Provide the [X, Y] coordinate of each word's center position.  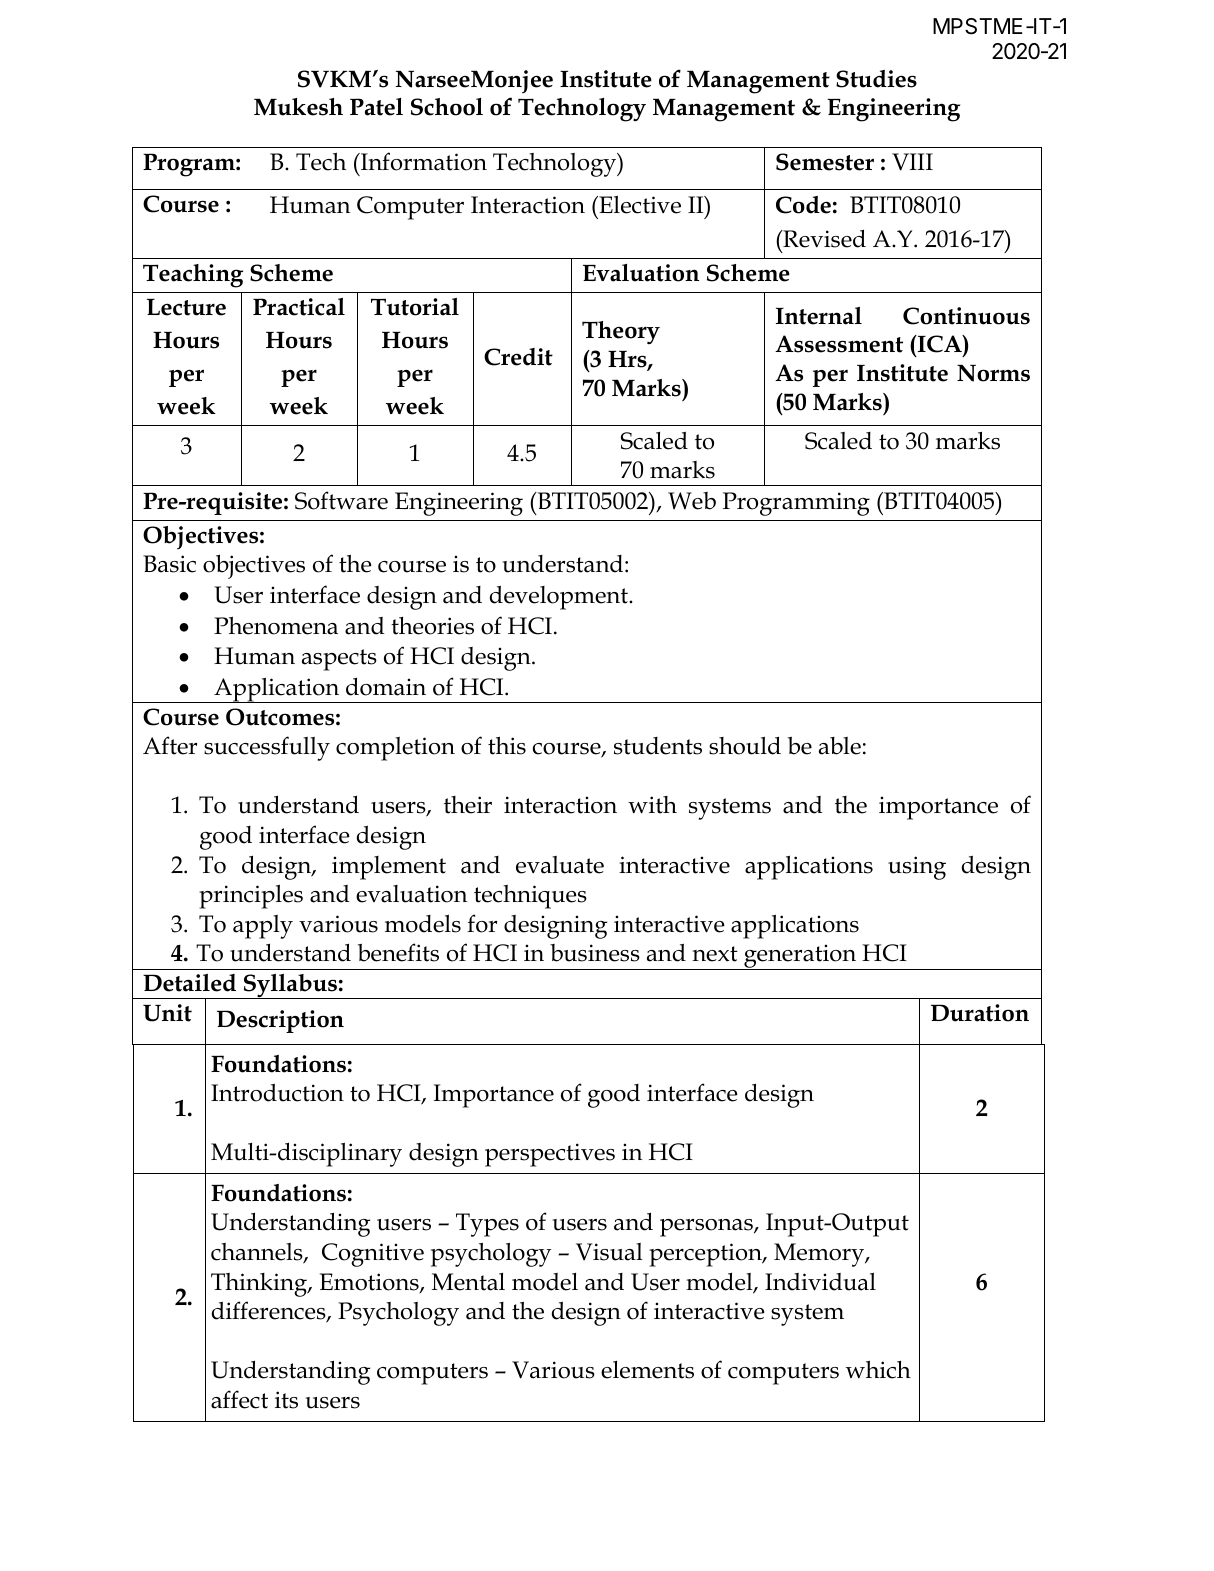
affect [239, 1399]
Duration [980, 1013]
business [595, 953]
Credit [518, 357]
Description [280, 1021]
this [507, 746]
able [840, 746]
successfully [267, 748]
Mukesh [298, 107]
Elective [639, 204]
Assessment [839, 344]
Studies [876, 79]
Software [341, 500]
